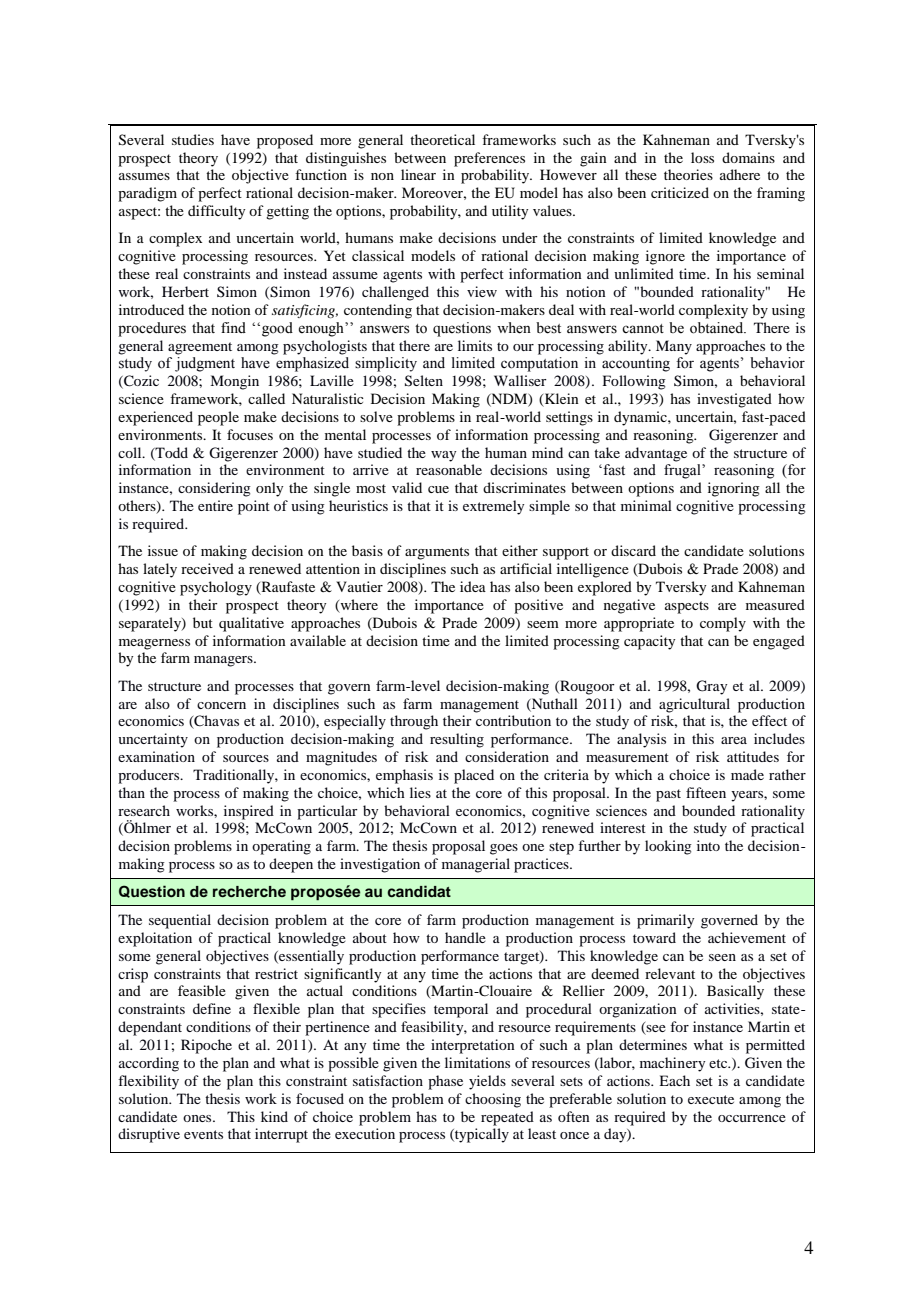  I want to click on preferences, so click(489, 159).
